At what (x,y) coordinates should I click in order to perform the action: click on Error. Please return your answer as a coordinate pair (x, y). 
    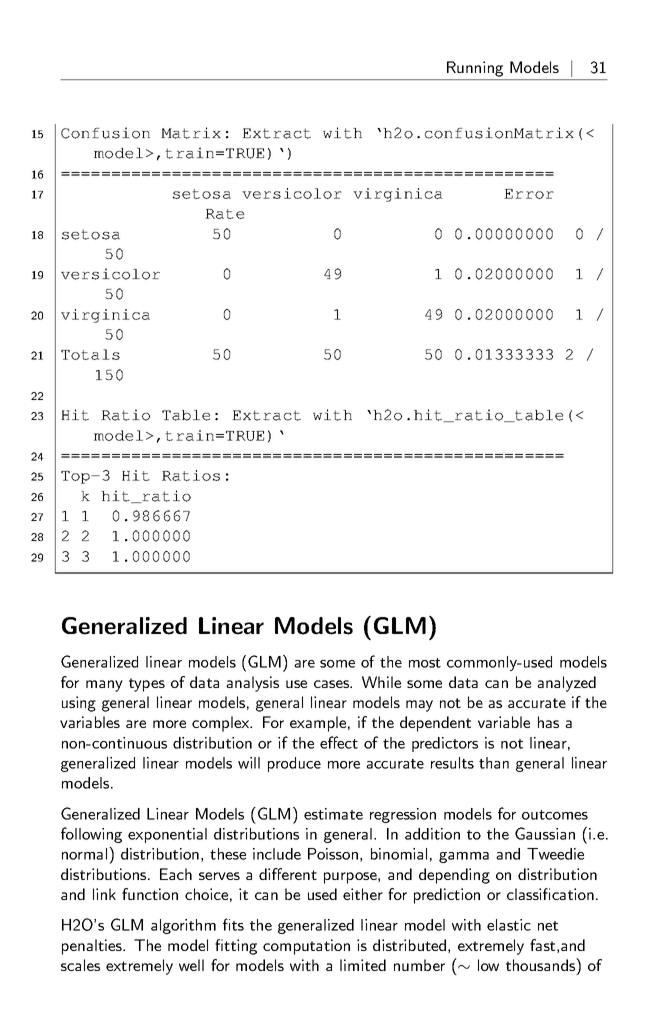
    Looking at the image, I should click on (529, 194).
